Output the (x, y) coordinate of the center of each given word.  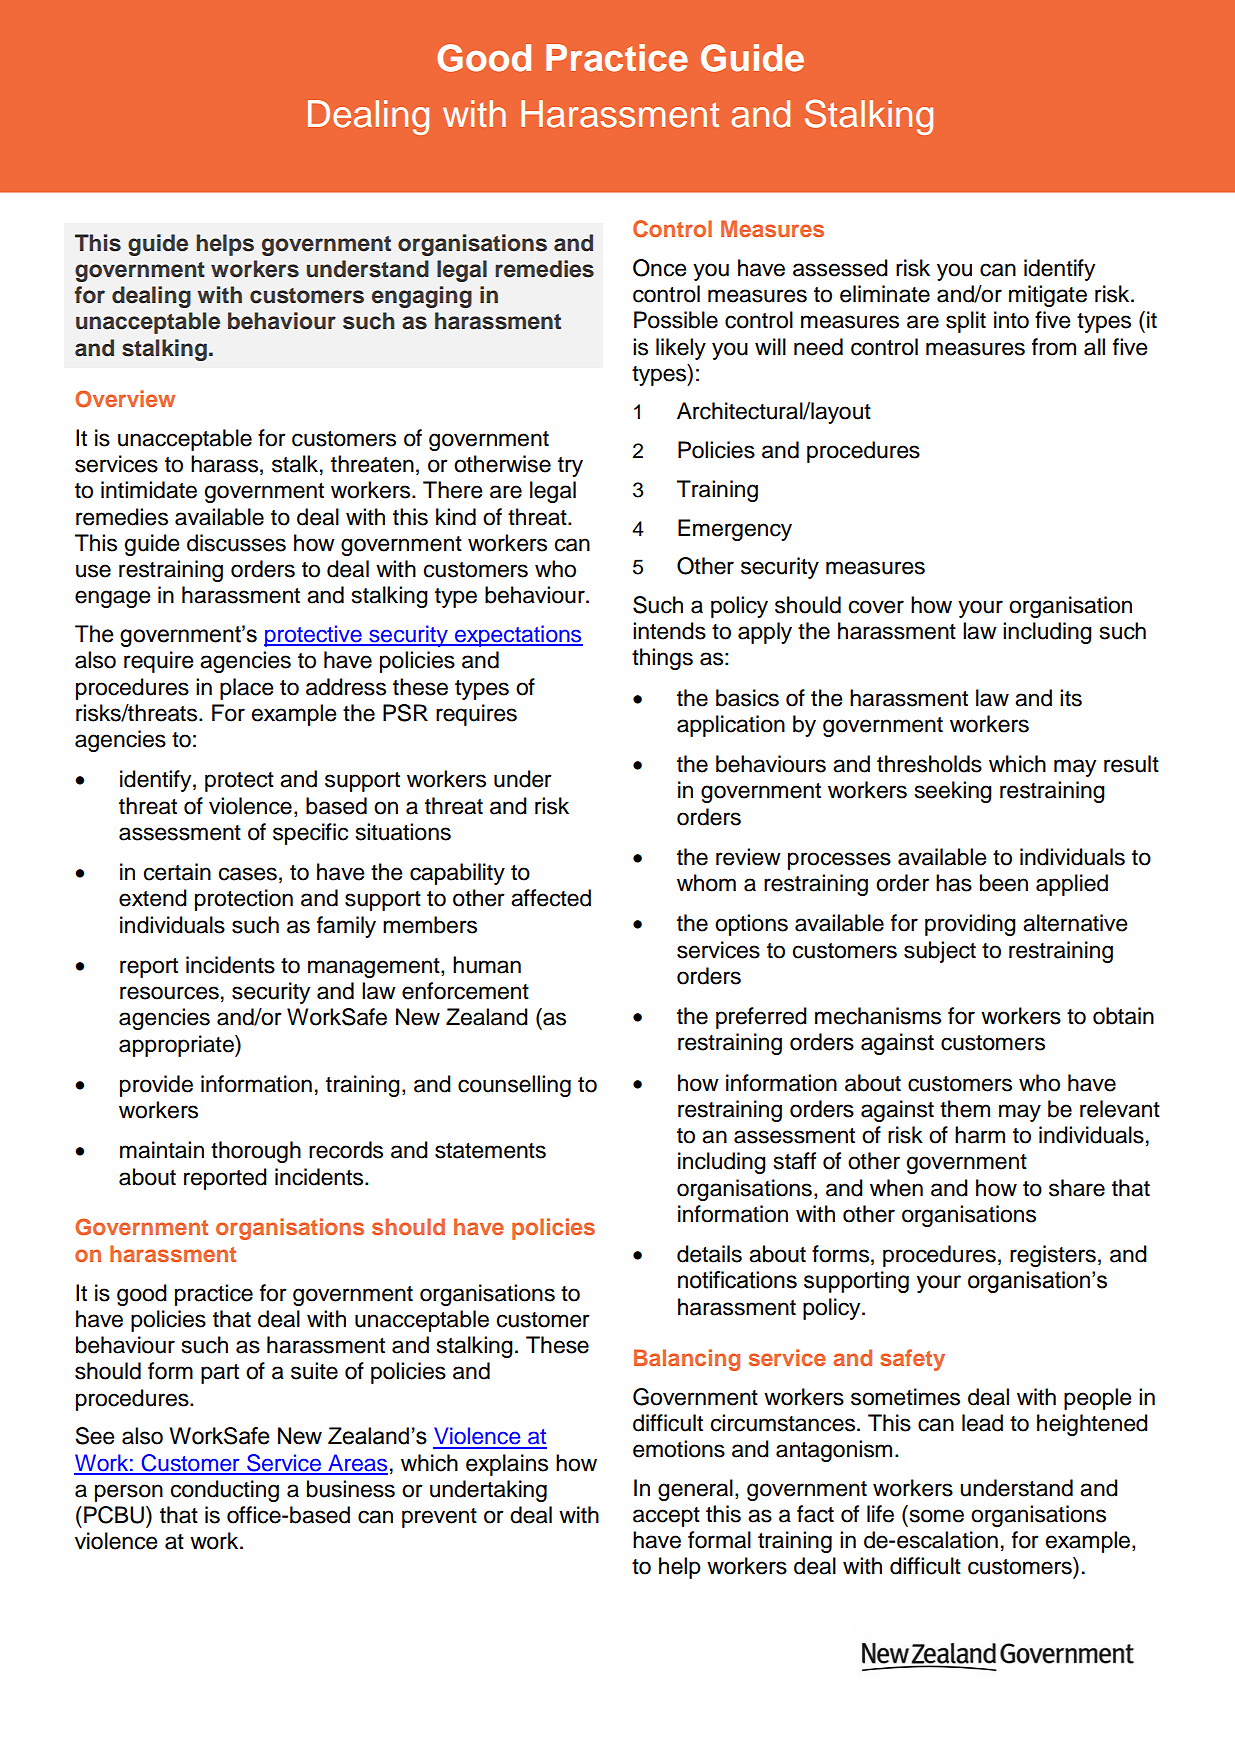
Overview (125, 399)
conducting (225, 1491)
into (1011, 320)
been (1004, 883)
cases (248, 874)
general (695, 1490)
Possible (676, 320)
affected (551, 898)
